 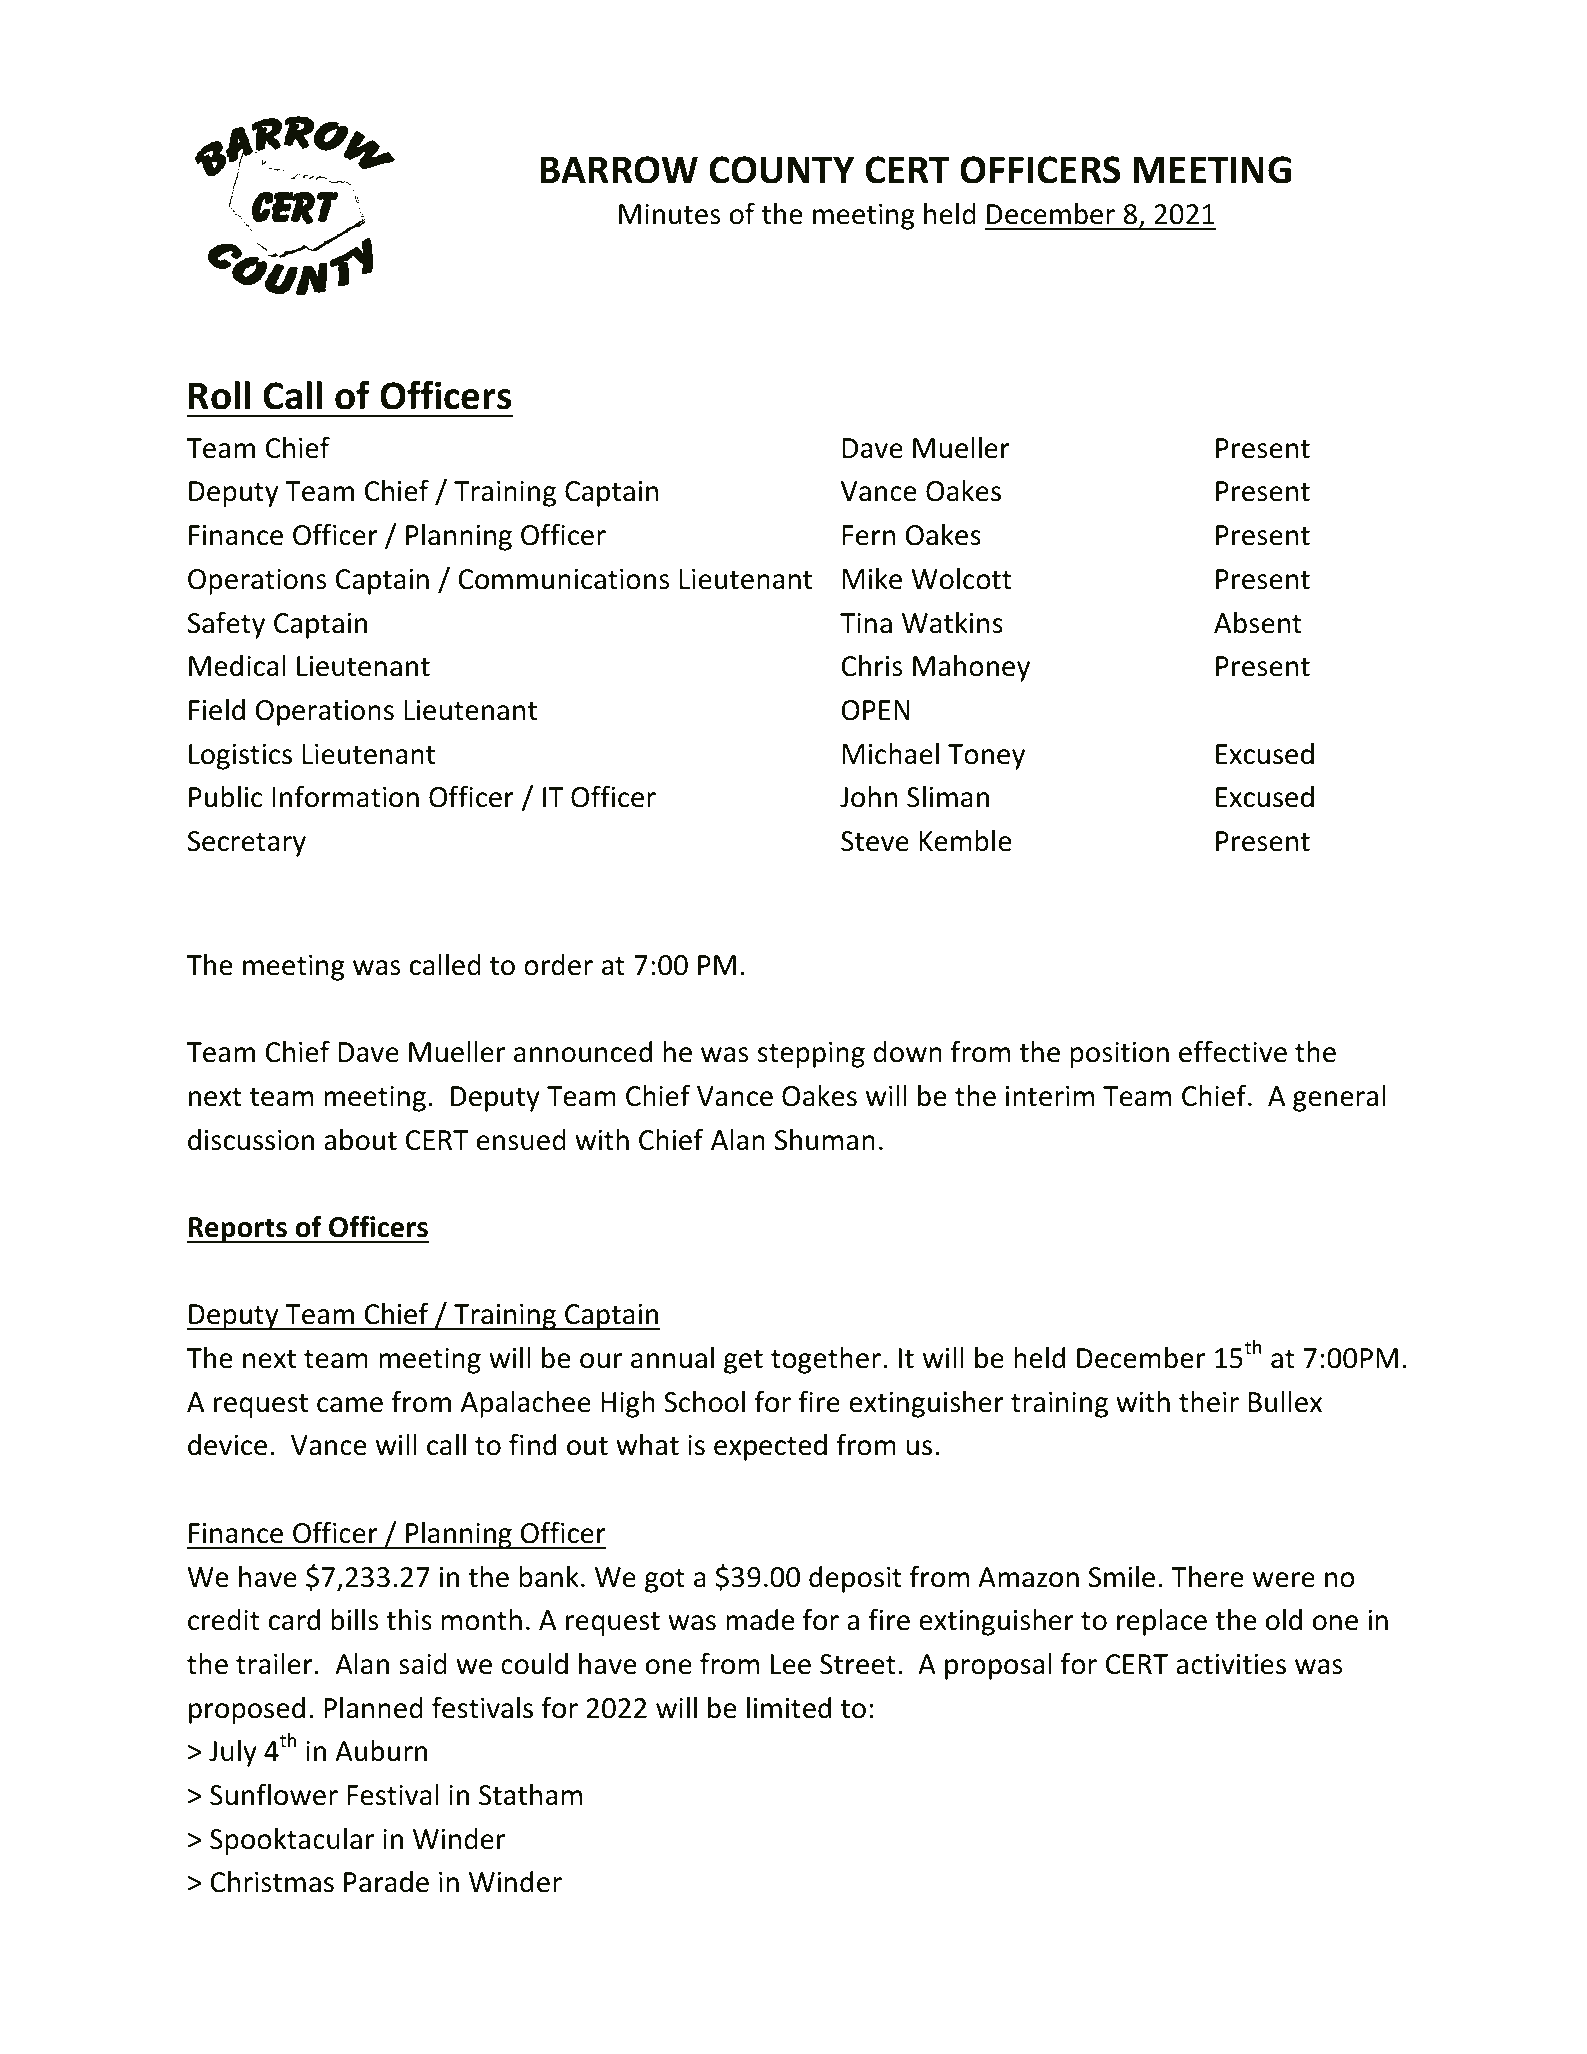 I want to click on expected, so click(x=770, y=1447).
